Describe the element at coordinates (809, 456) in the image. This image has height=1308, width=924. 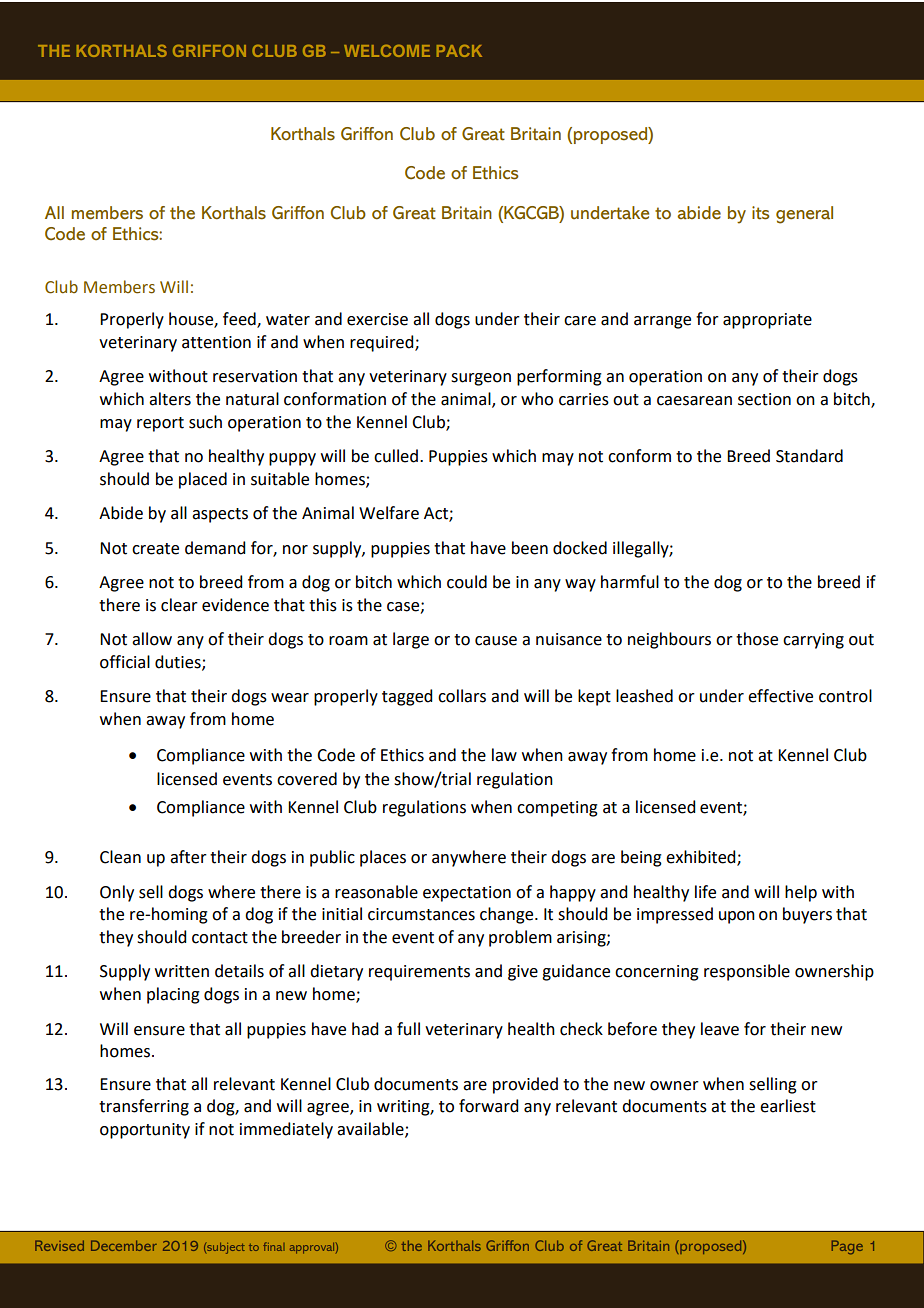
I see `Standard` at that location.
